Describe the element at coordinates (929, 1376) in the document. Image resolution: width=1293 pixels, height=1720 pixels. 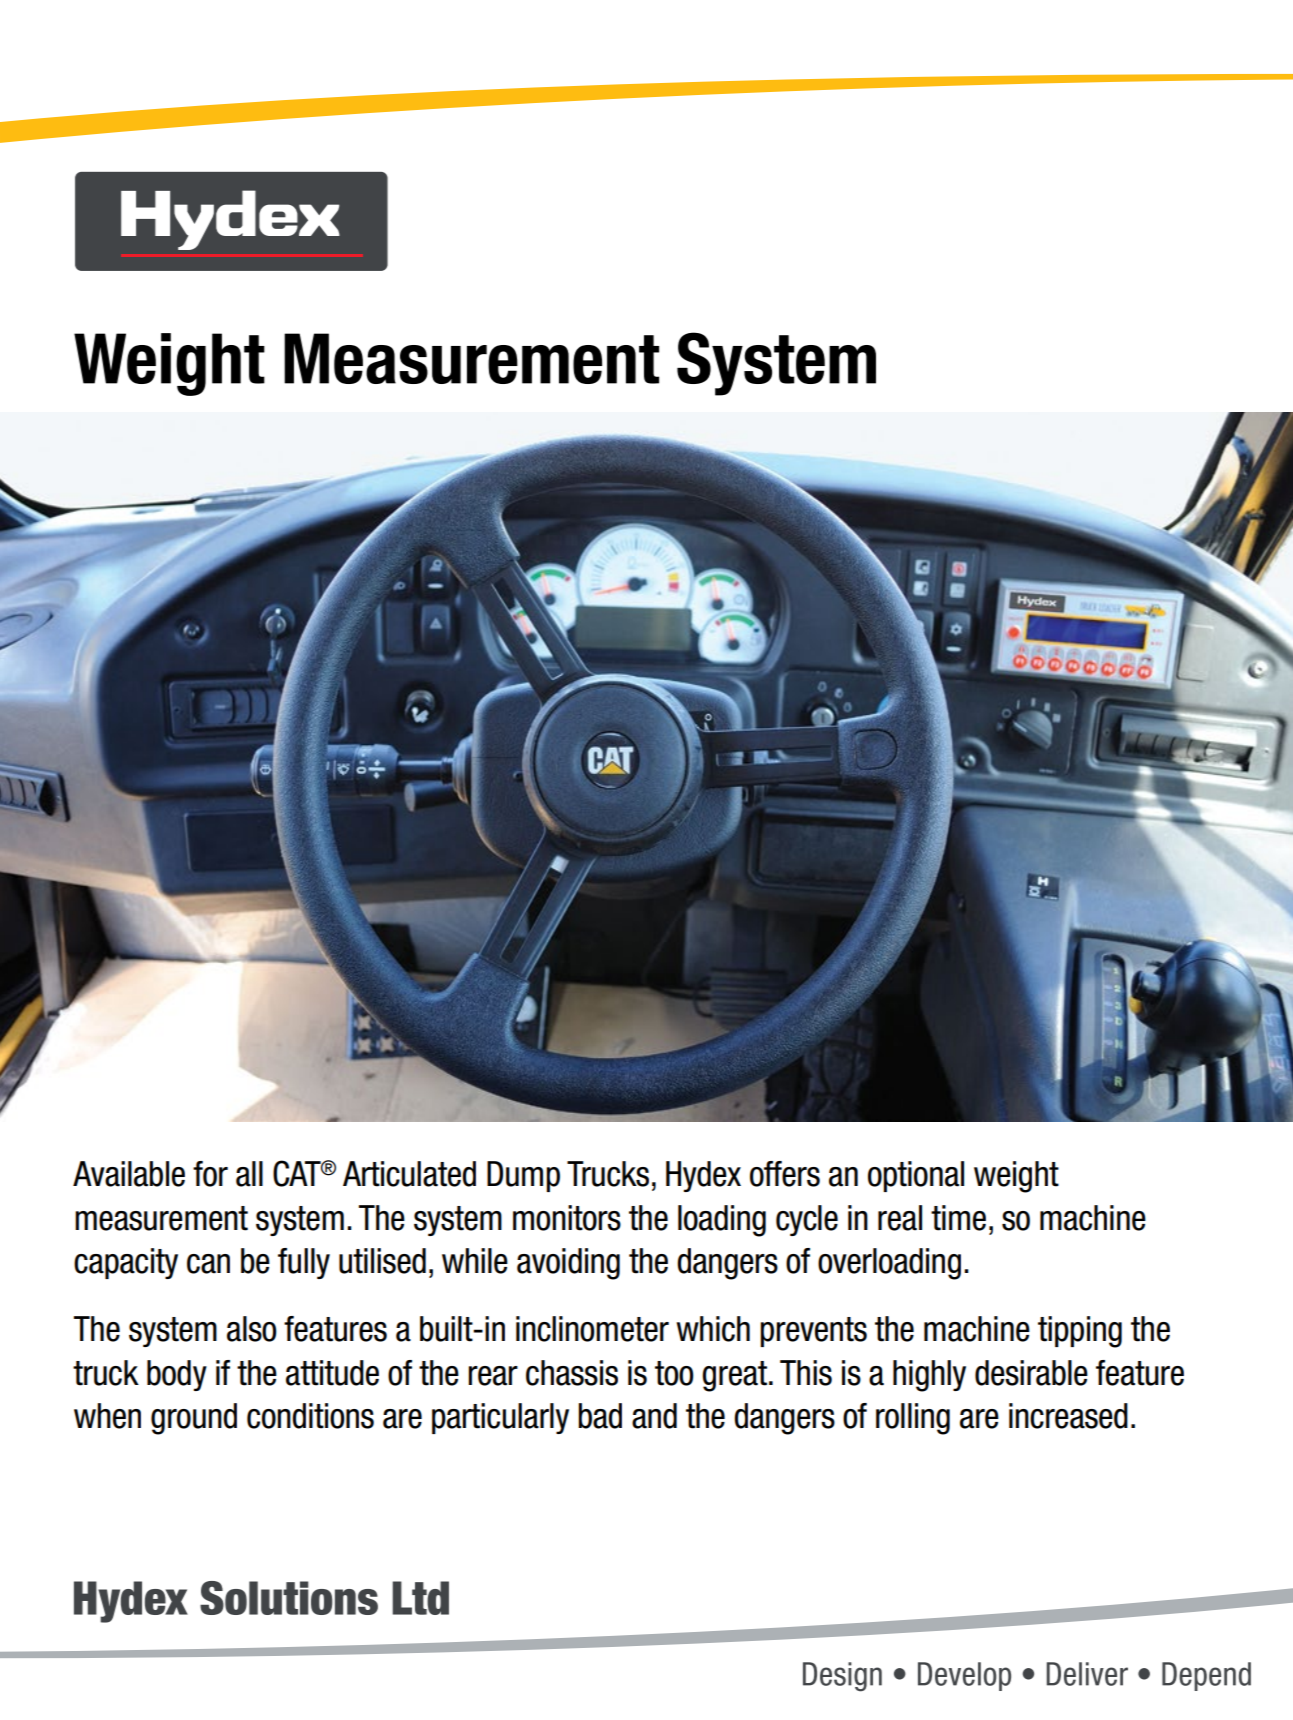
I see `highly` at that location.
